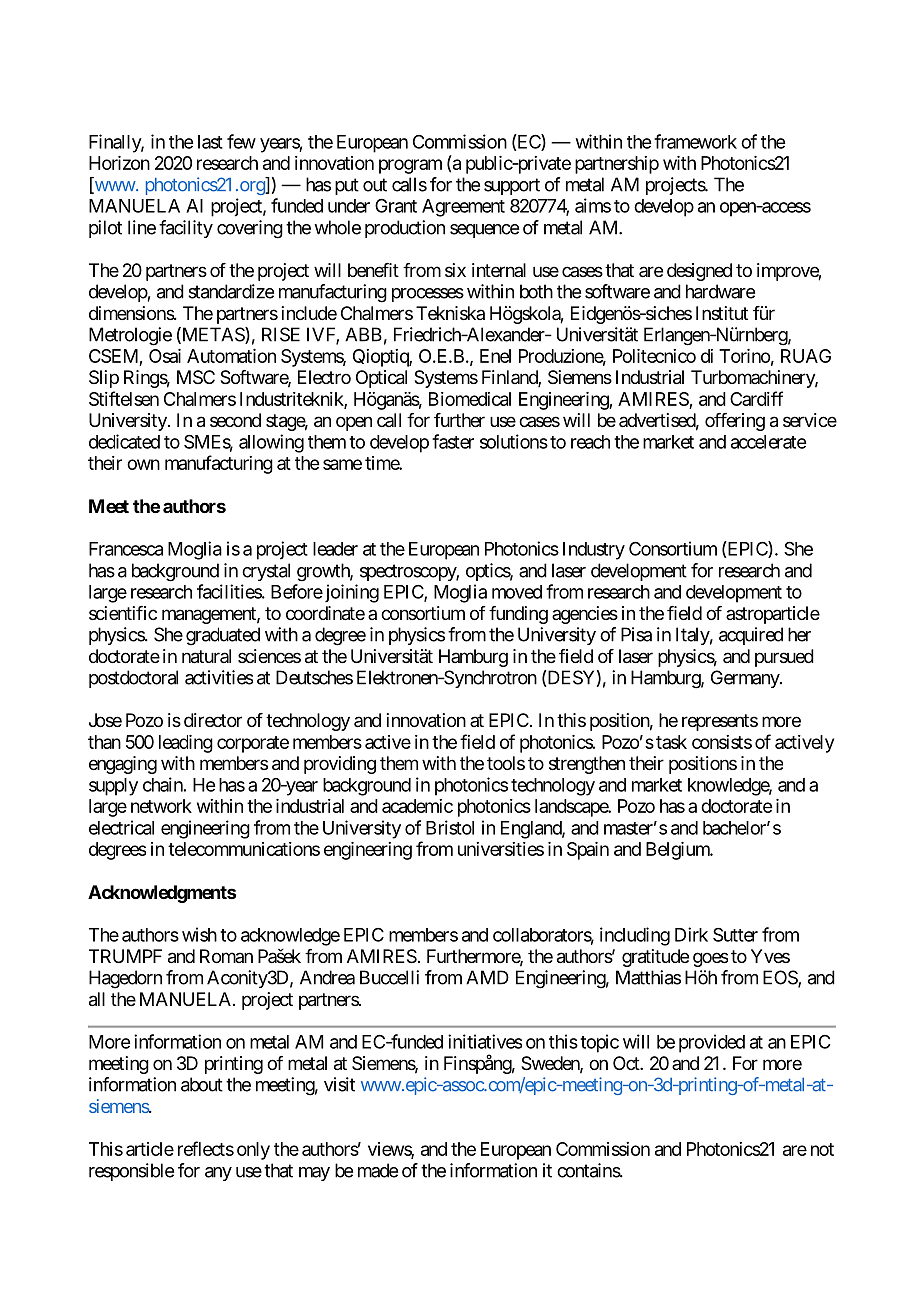 The height and width of the page is (1308, 924). What do you see at coordinates (679, 851) in the page?
I see `Belgium` at bounding box center [679, 851].
